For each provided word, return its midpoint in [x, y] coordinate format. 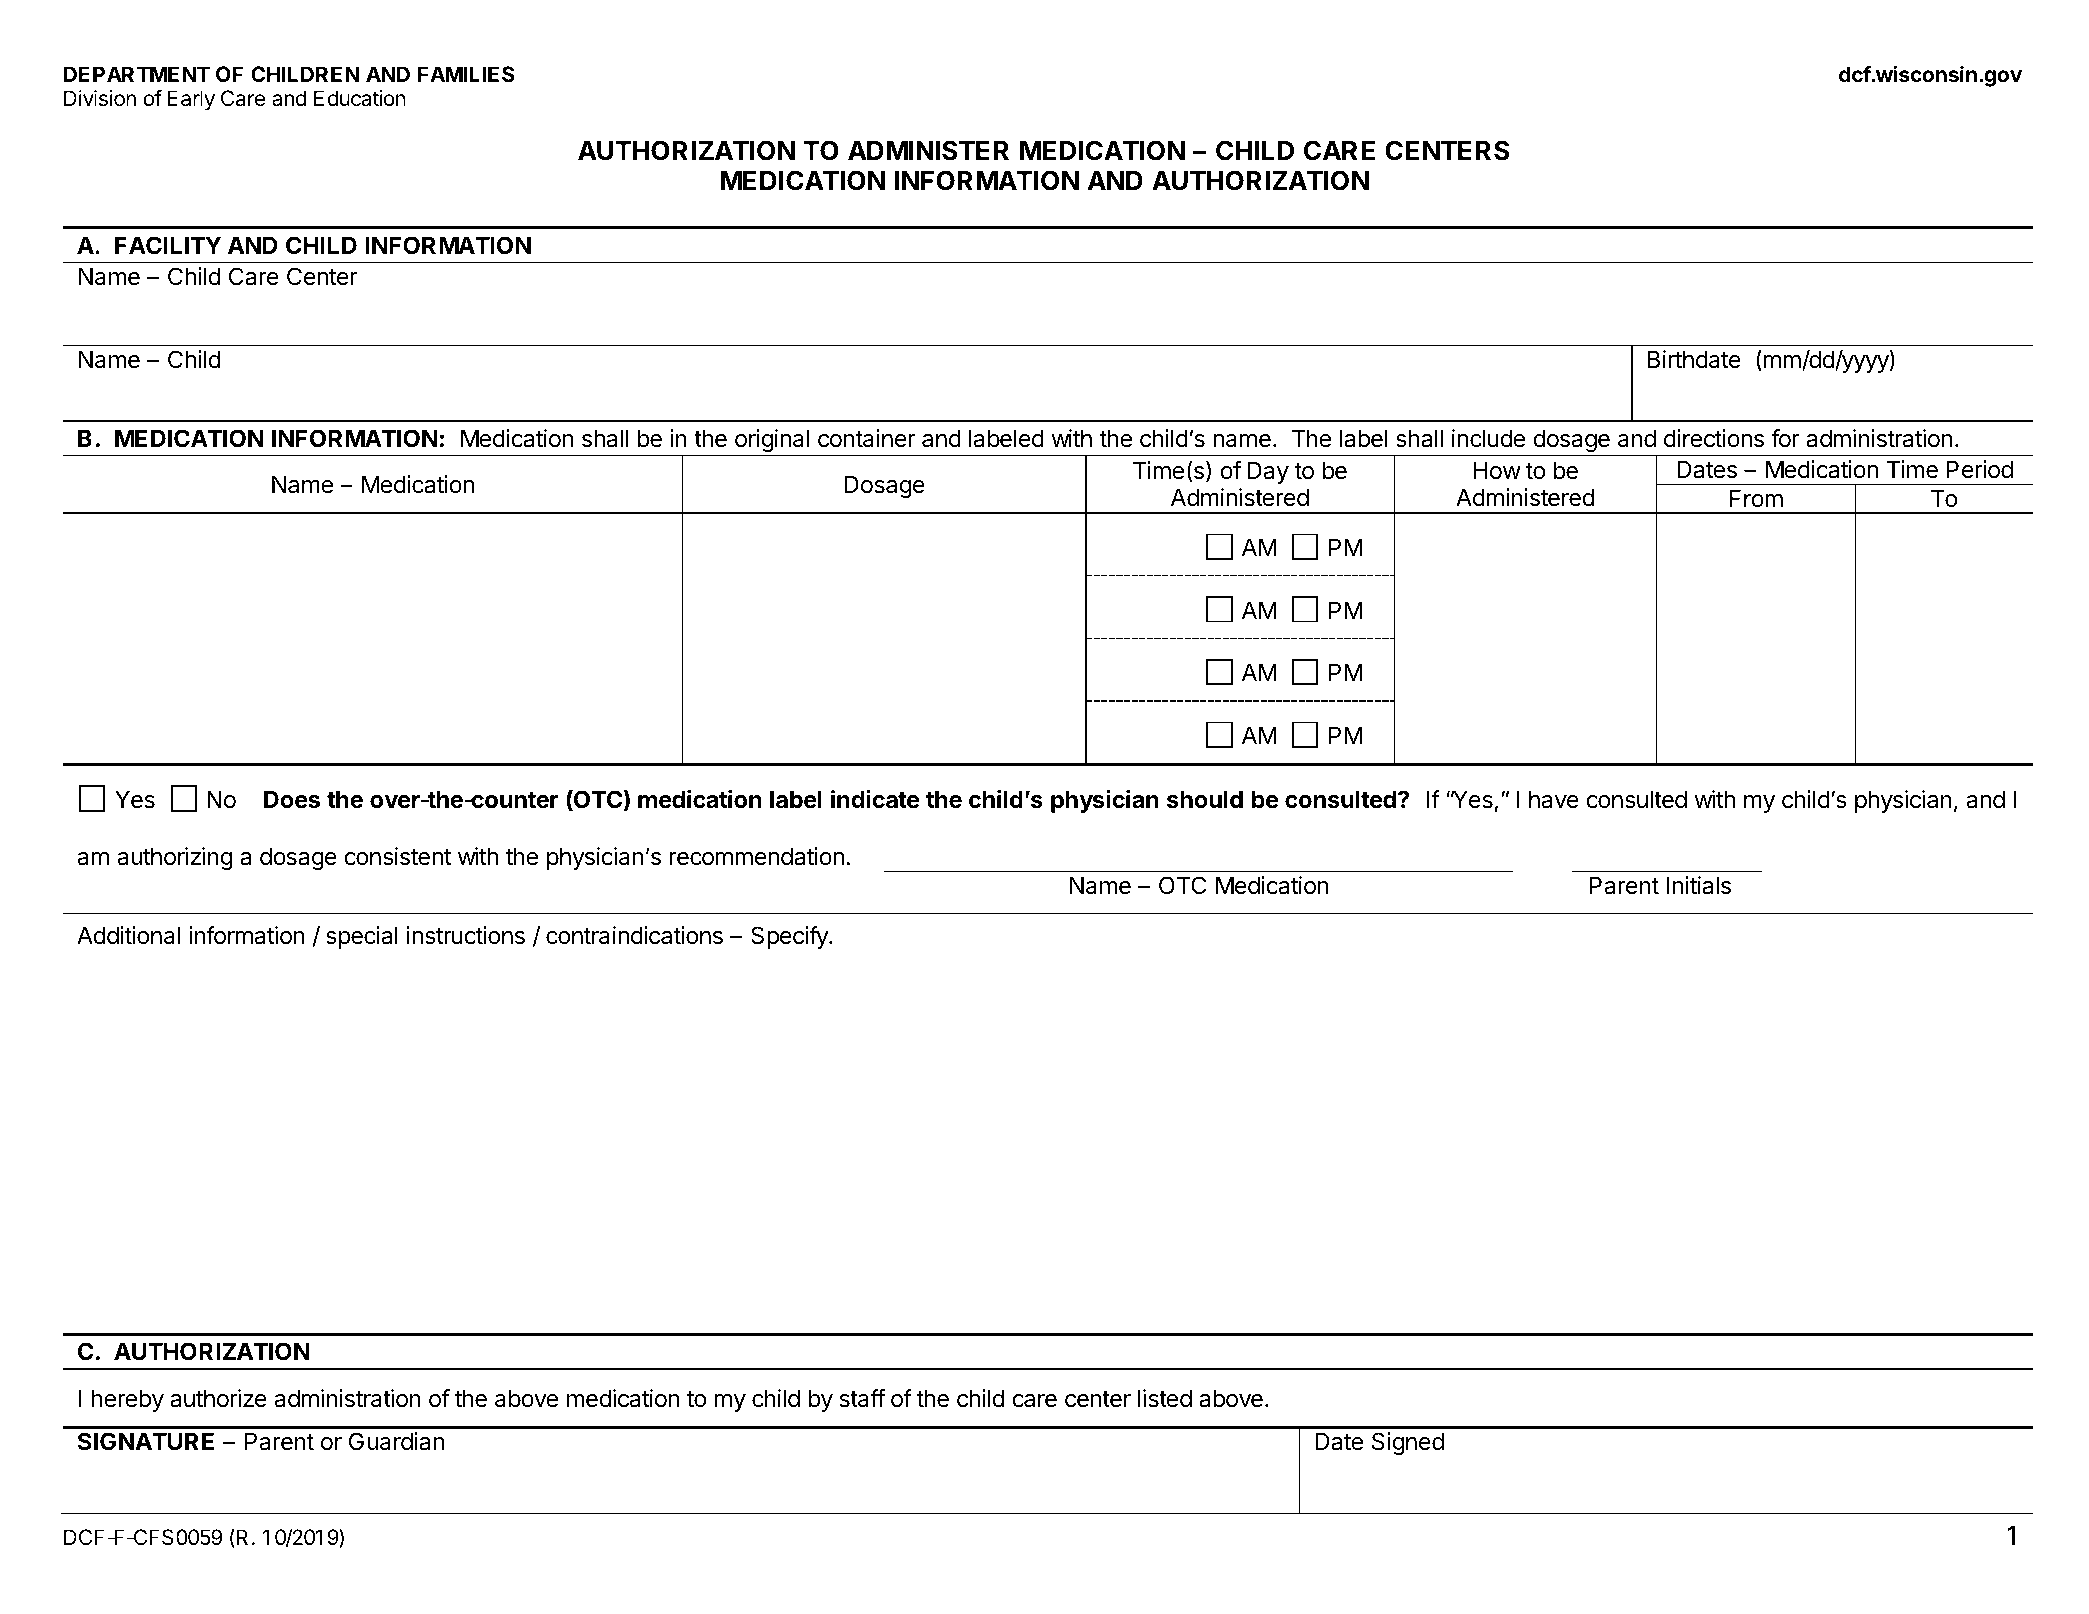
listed [1165, 1398]
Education [360, 98]
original [772, 440]
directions [1714, 438]
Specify [790, 937]
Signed [1408, 1443]
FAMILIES [466, 74]
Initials [1699, 885]
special [362, 937]
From [1756, 498]
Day [1268, 472]
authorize [218, 1398]
